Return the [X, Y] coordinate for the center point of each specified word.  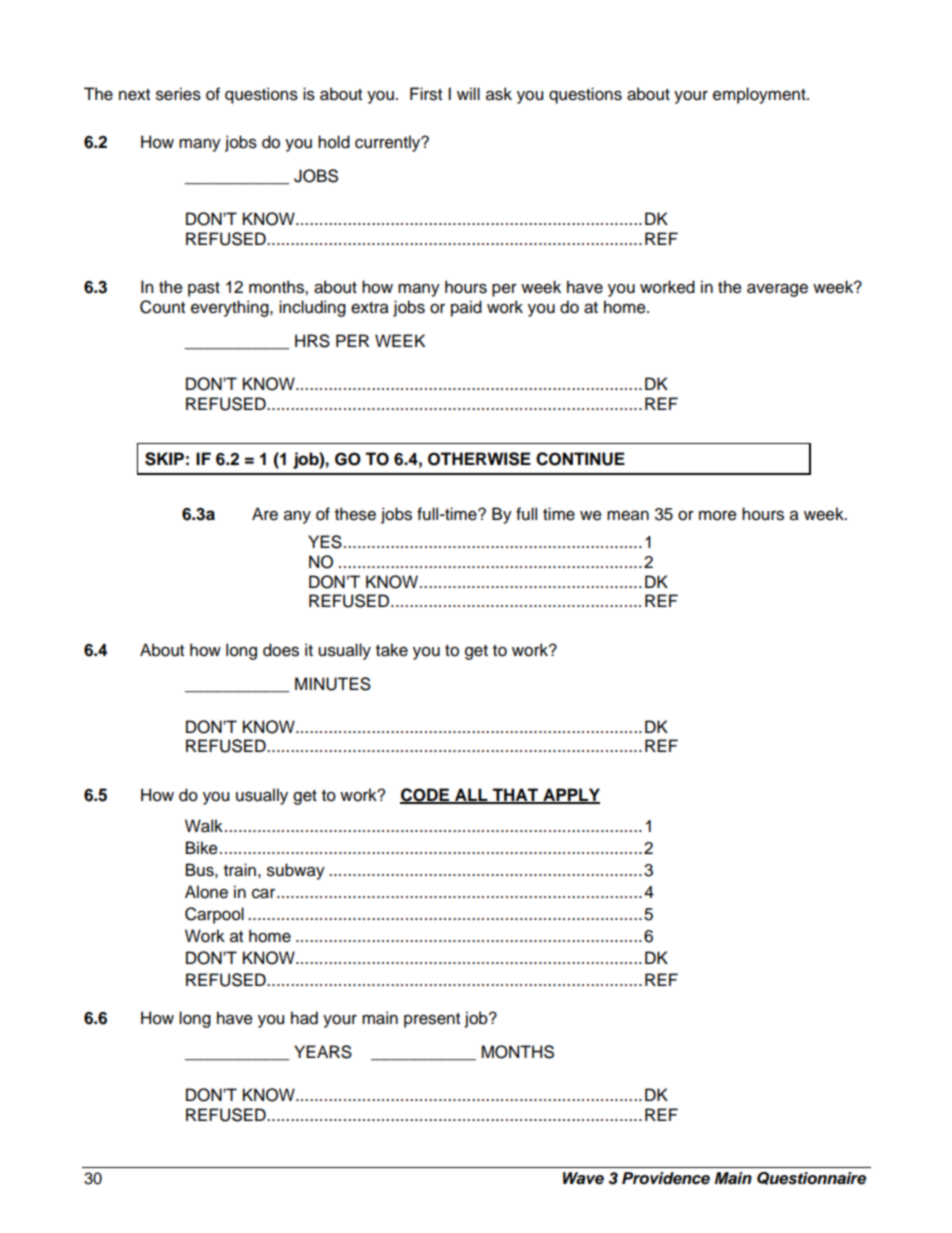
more [718, 516]
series [178, 94]
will [468, 93]
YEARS [323, 1052]
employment [760, 95]
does [281, 650]
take [392, 650]
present [432, 1020]
